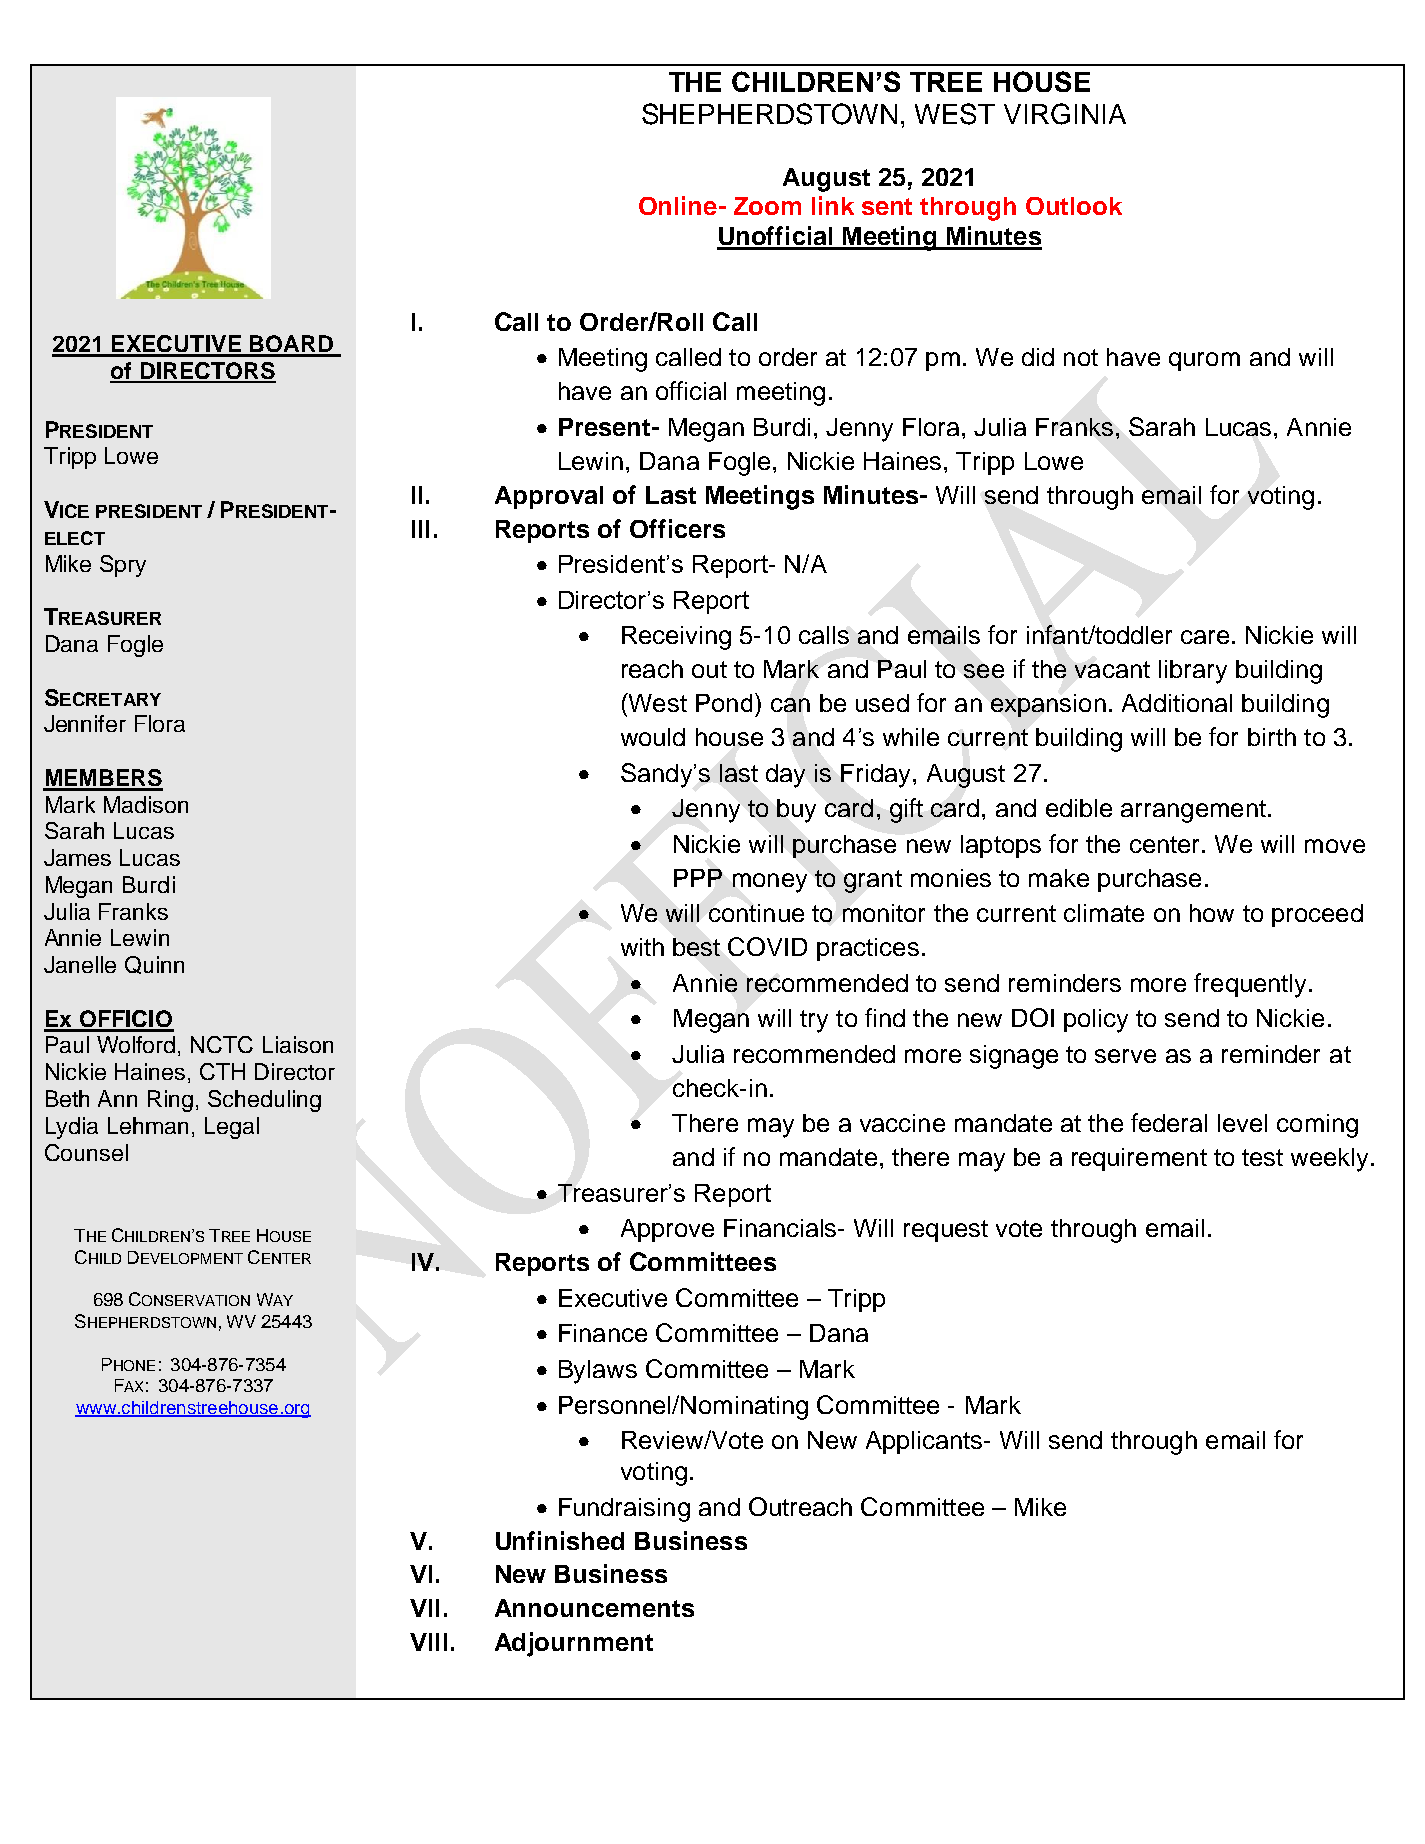 This image has height=1844, width=1425. Describe the element at coordinates (146, 804) in the image. I see `Madison` at that location.
